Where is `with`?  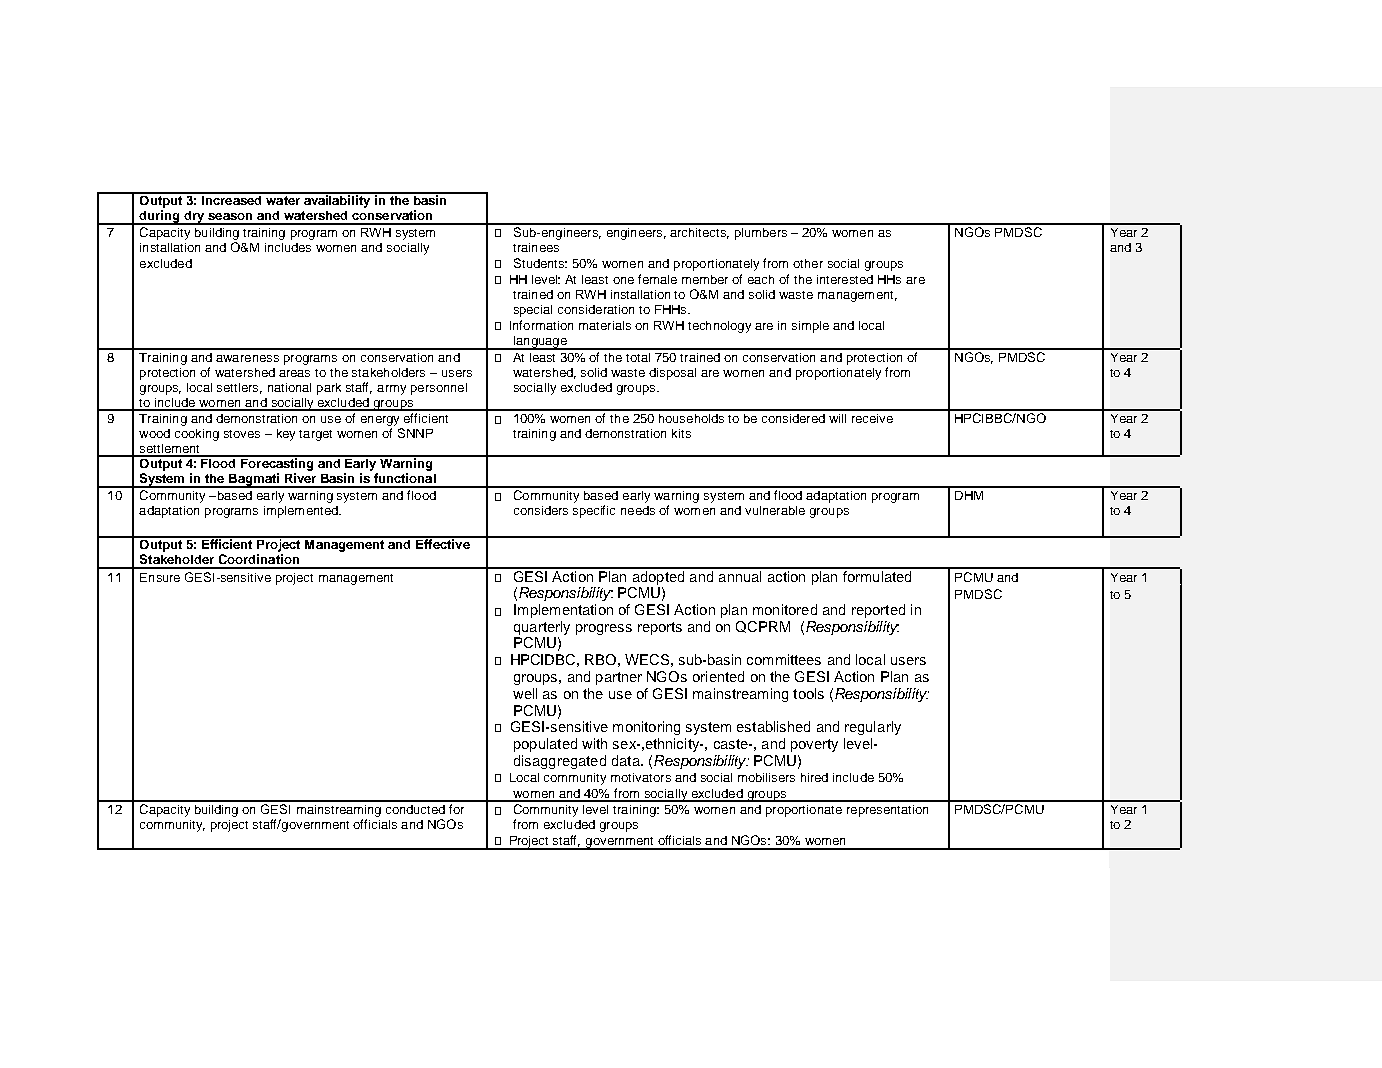
with is located at coordinates (594, 743).
